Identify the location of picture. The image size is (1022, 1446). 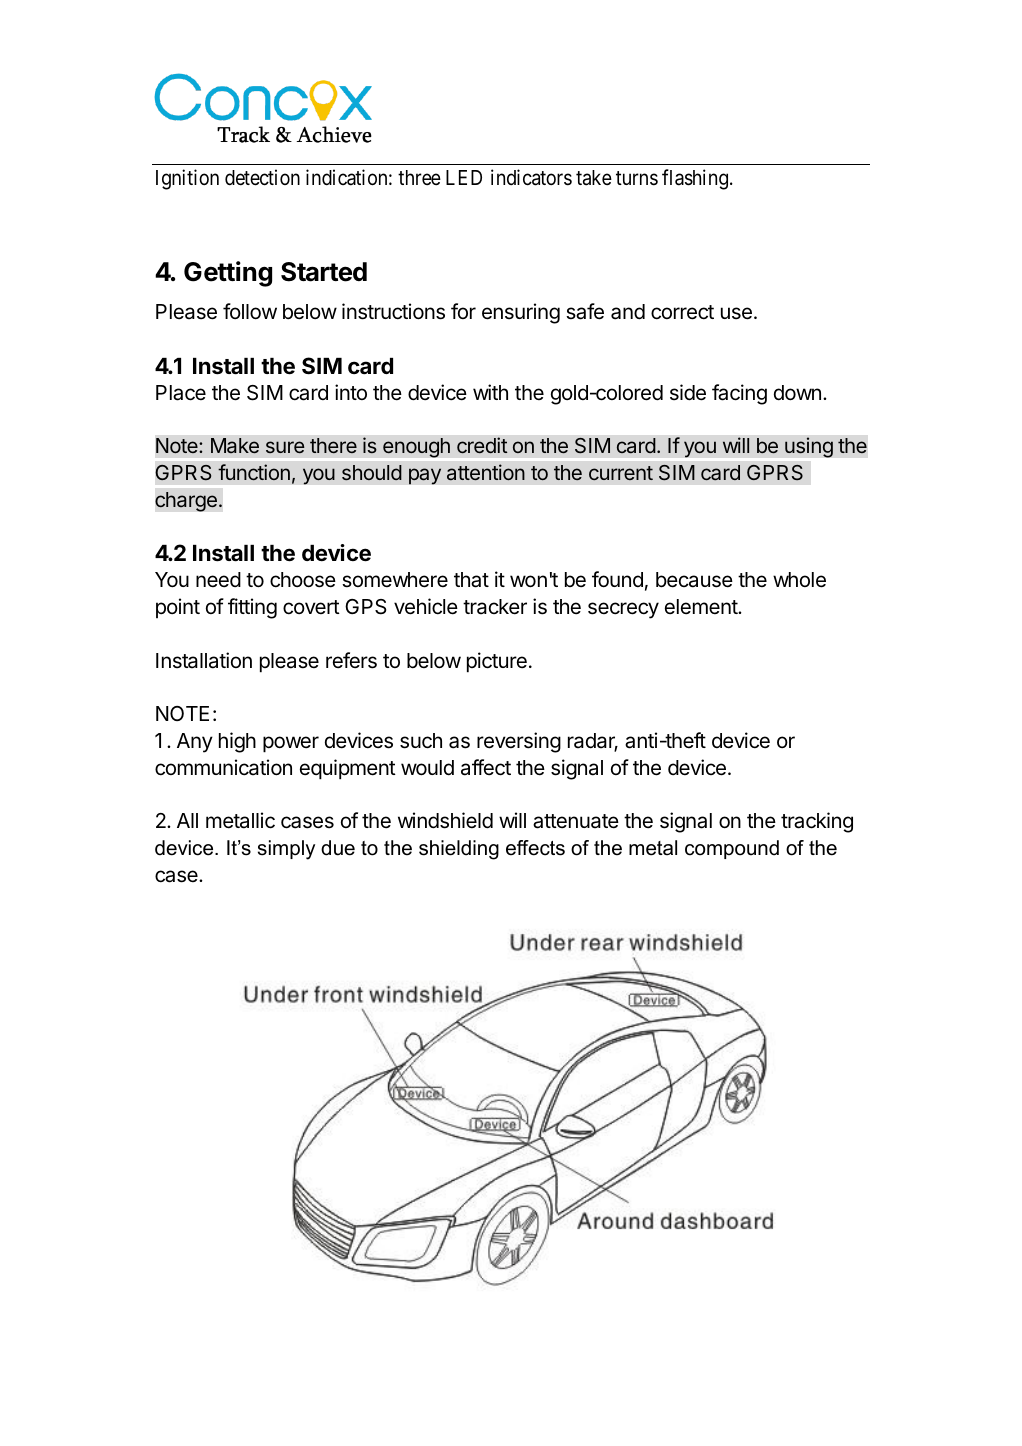
(497, 662).
